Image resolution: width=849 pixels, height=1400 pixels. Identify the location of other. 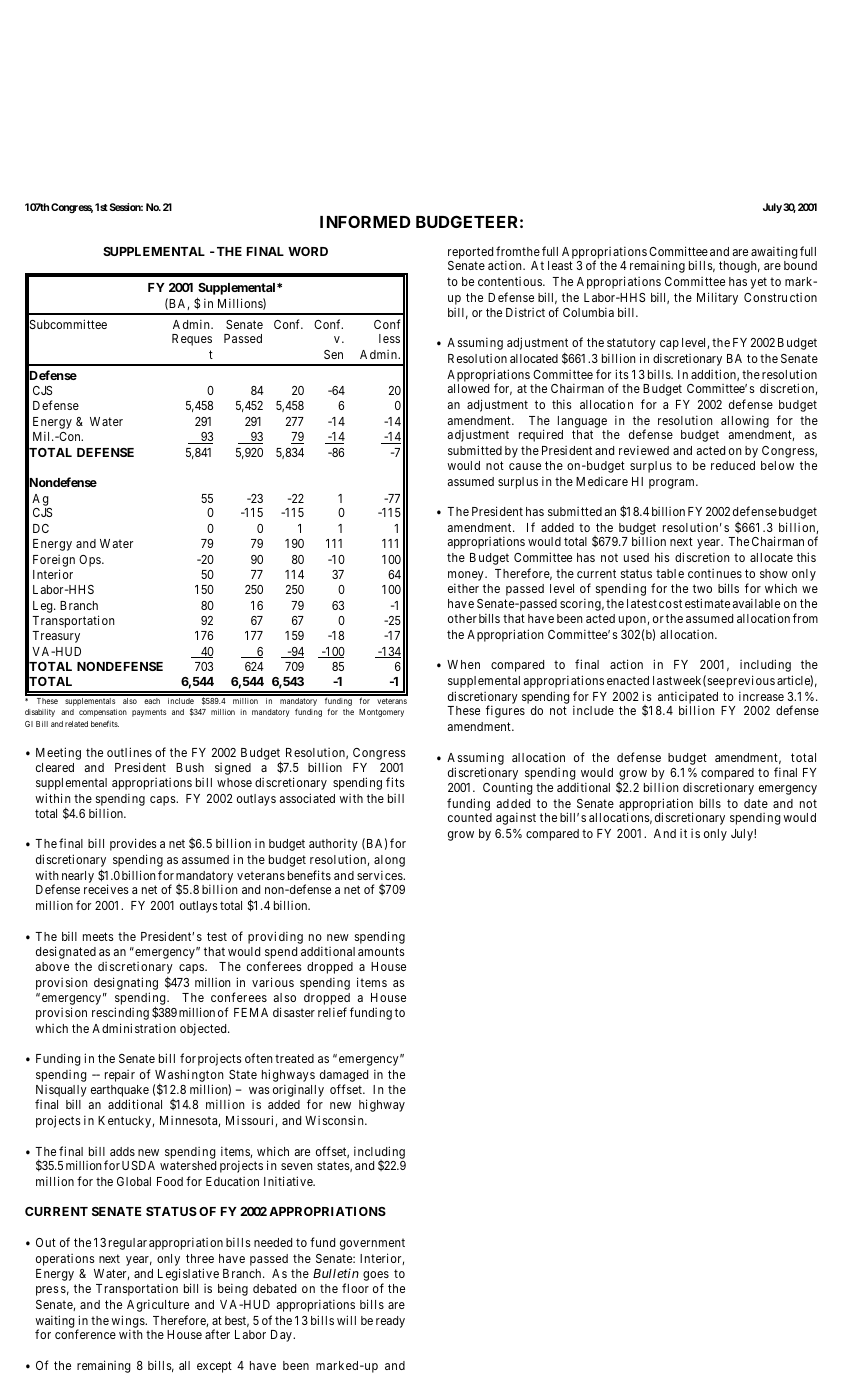
(462, 618).
